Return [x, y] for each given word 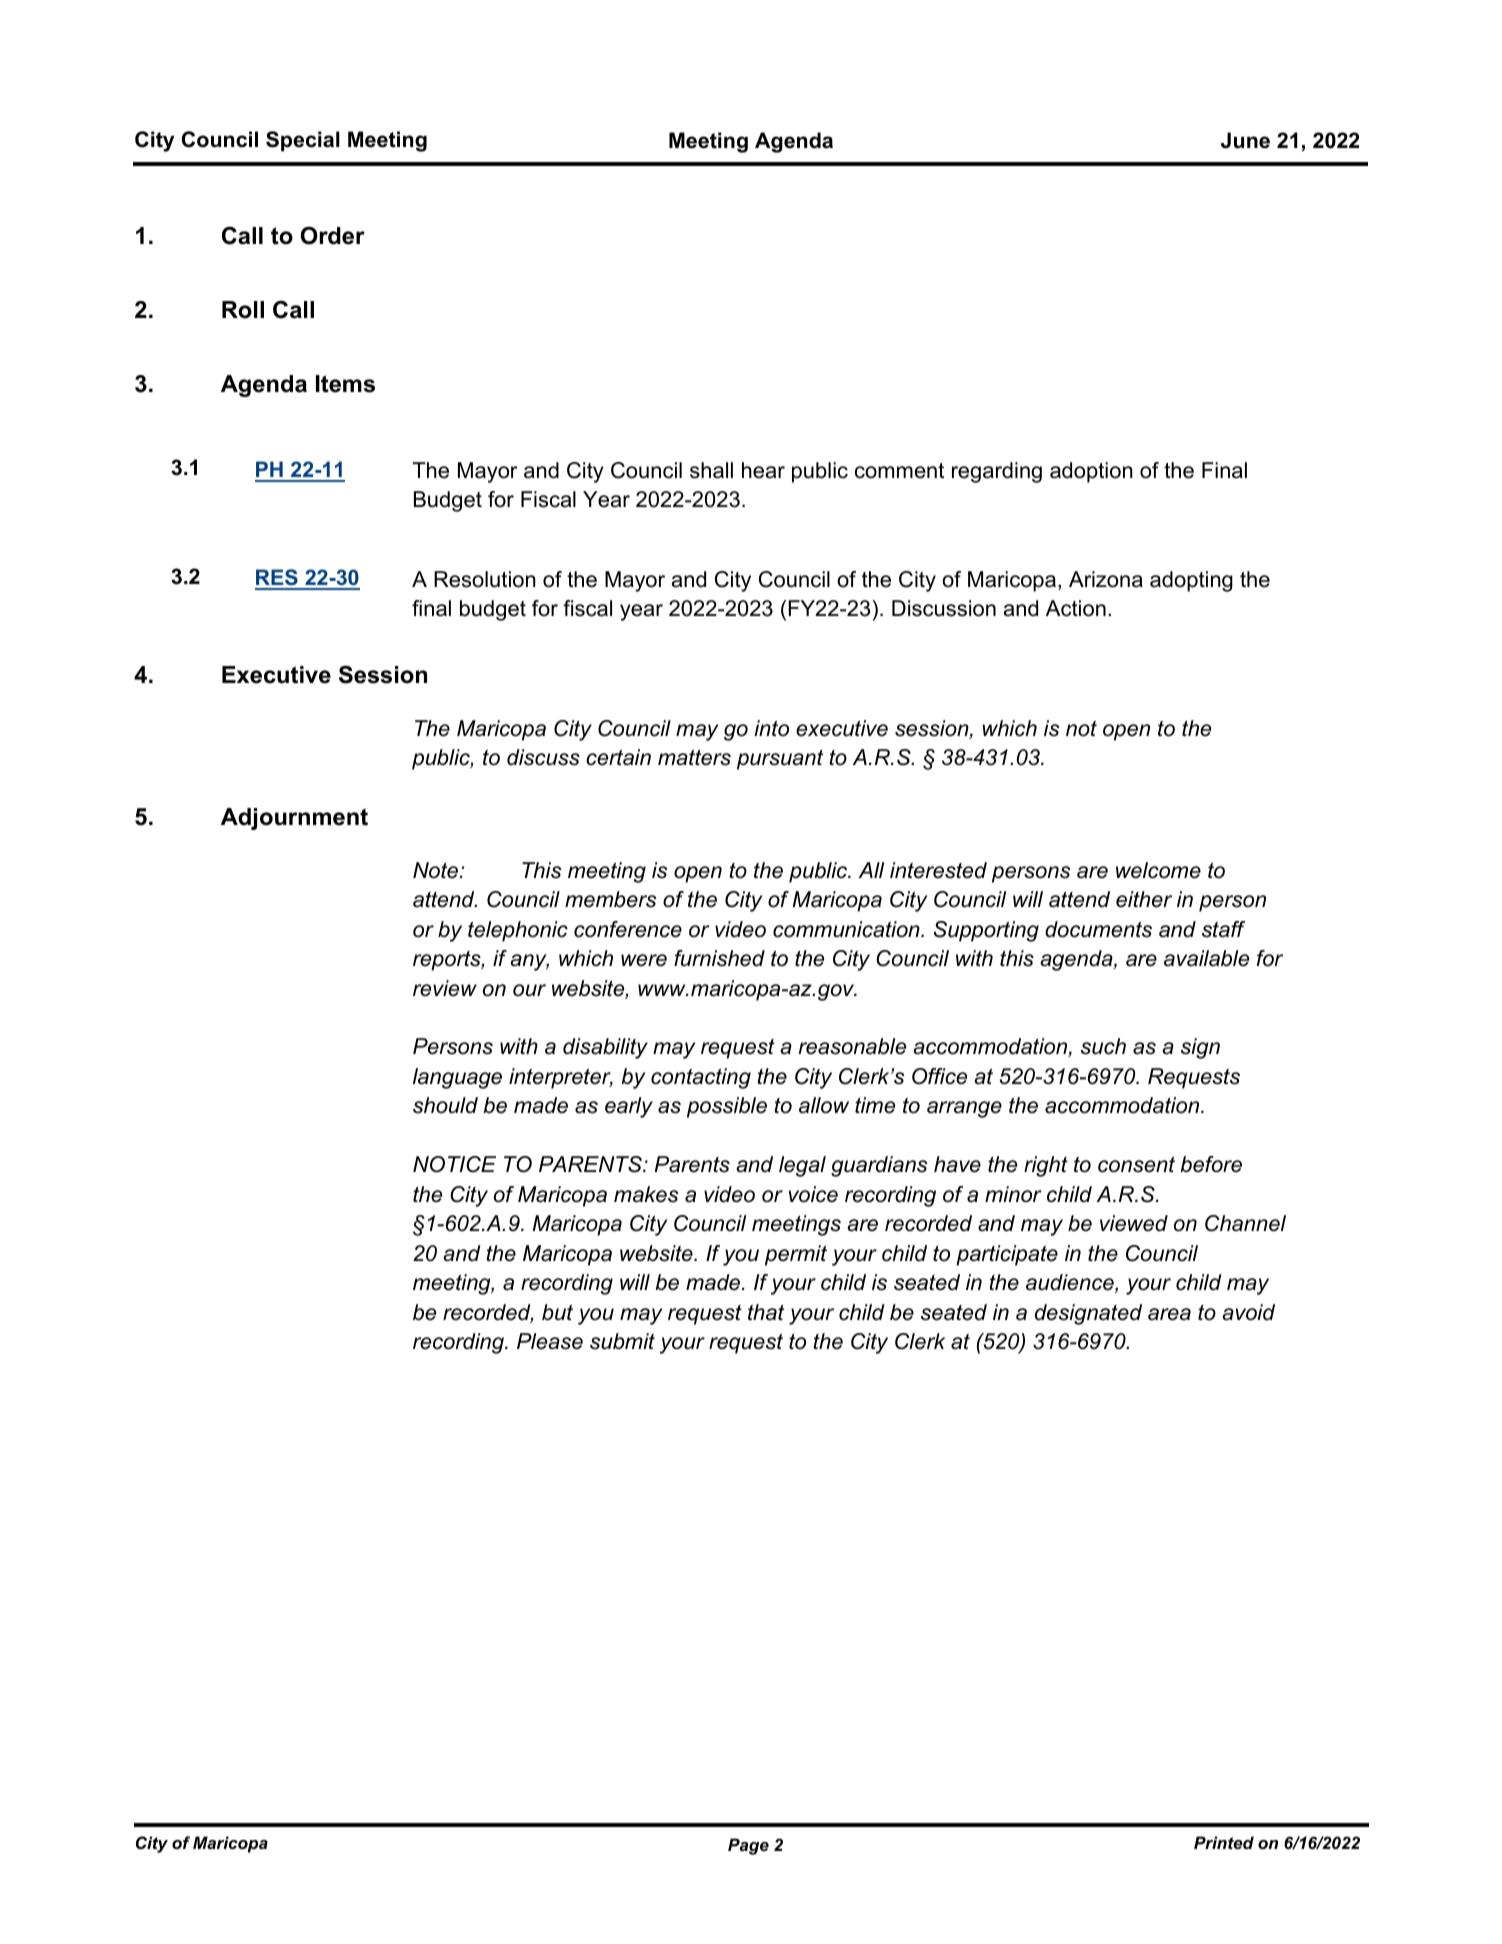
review [445, 988]
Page [748, 1846]
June [1245, 140]
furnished [719, 958]
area [1169, 1314]
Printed [1224, 1842]
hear [763, 470]
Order [332, 235]
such [1103, 1046]
